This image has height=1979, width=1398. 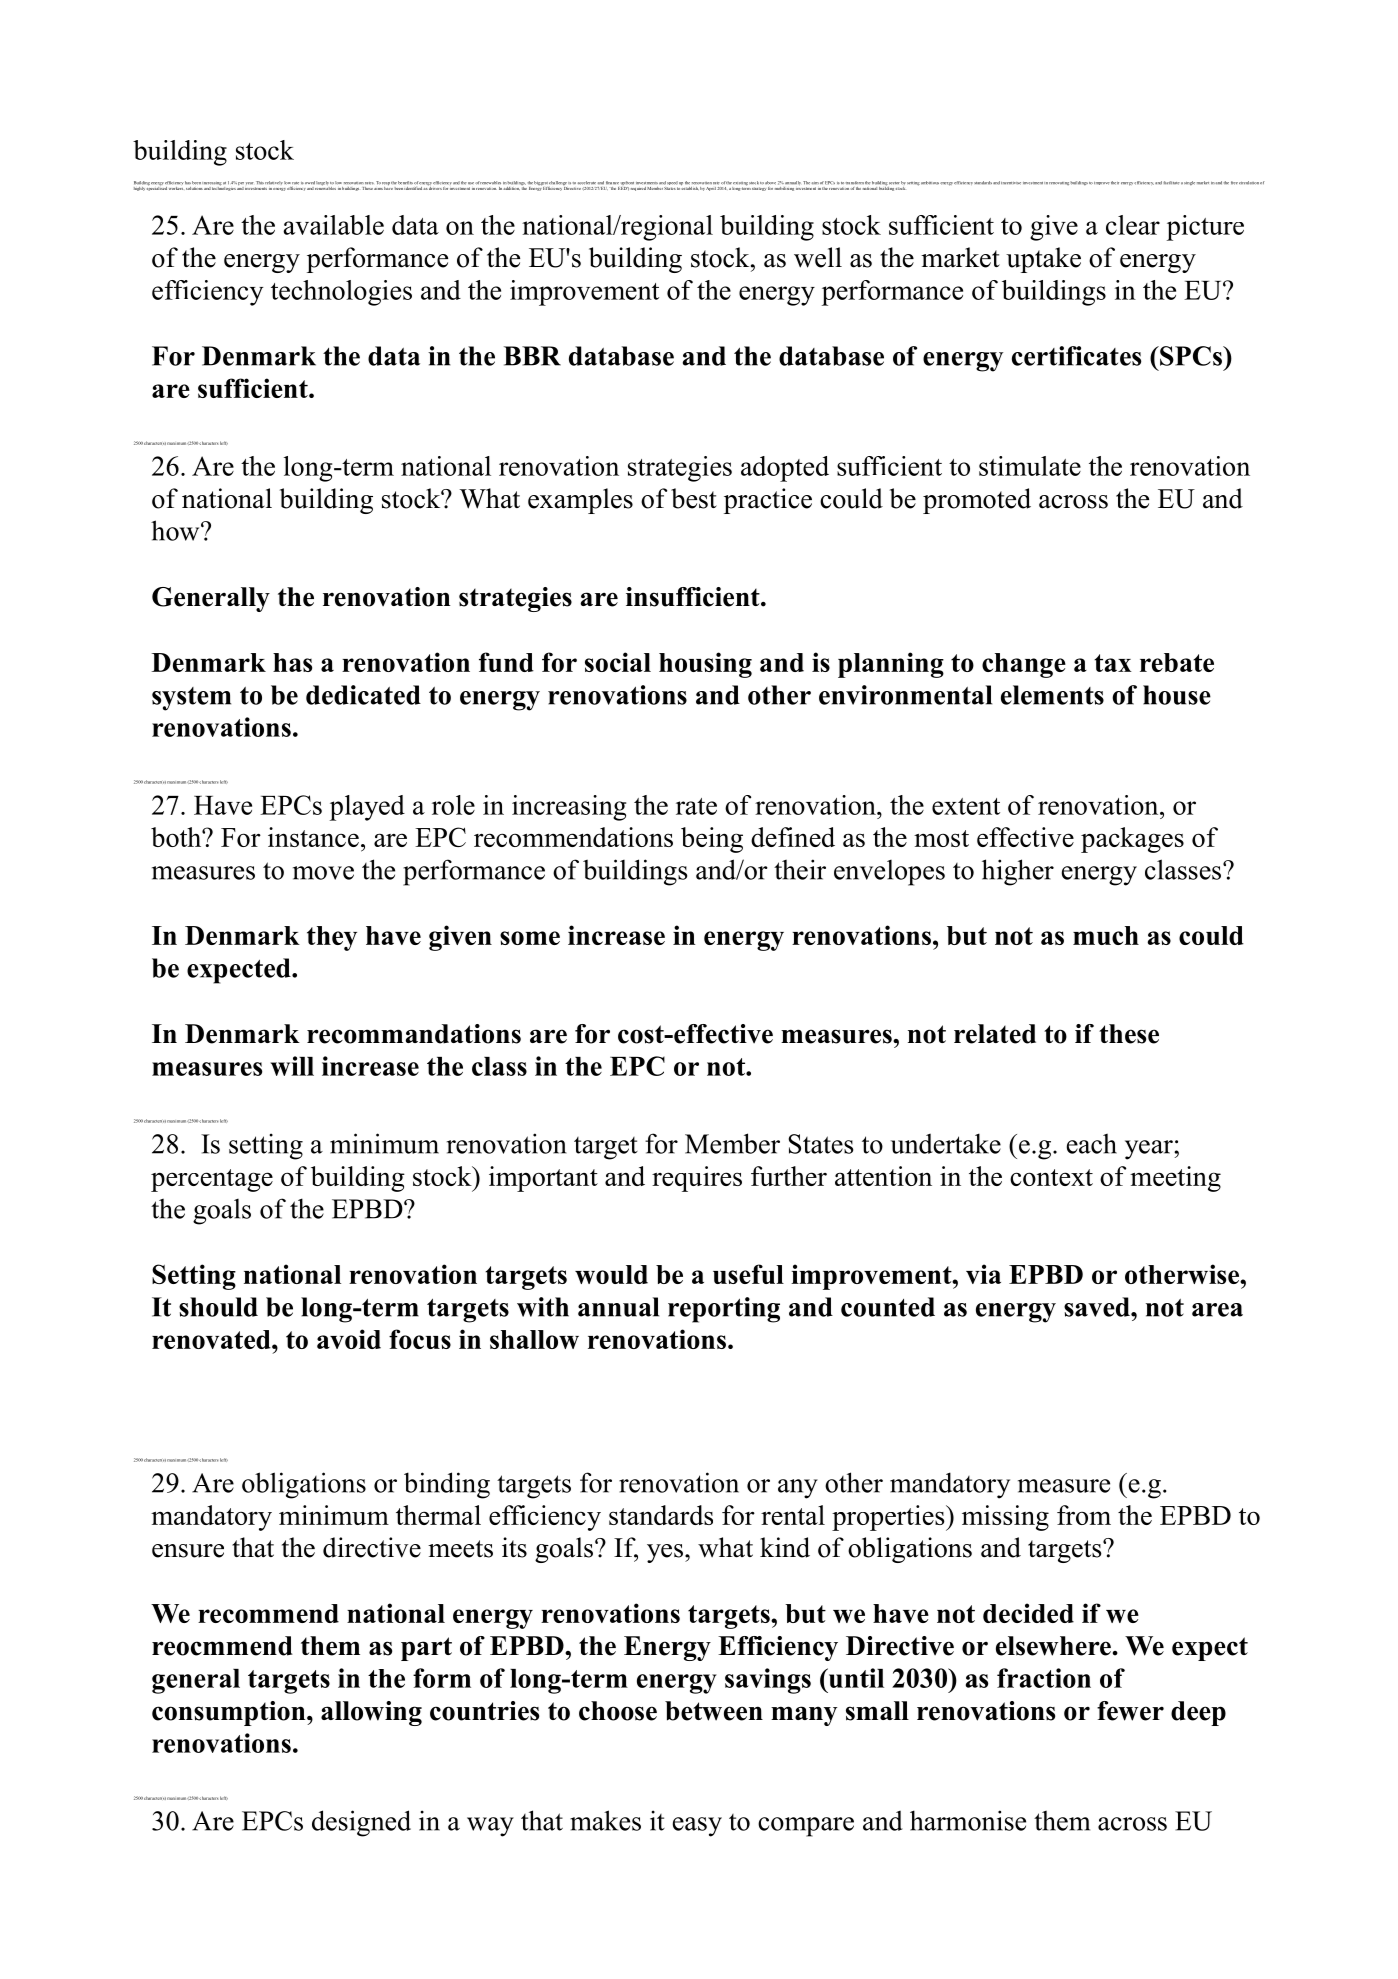 What do you see at coordinates (705, 665) in the image?
I see `housing` at bounding box center [705, 665].
